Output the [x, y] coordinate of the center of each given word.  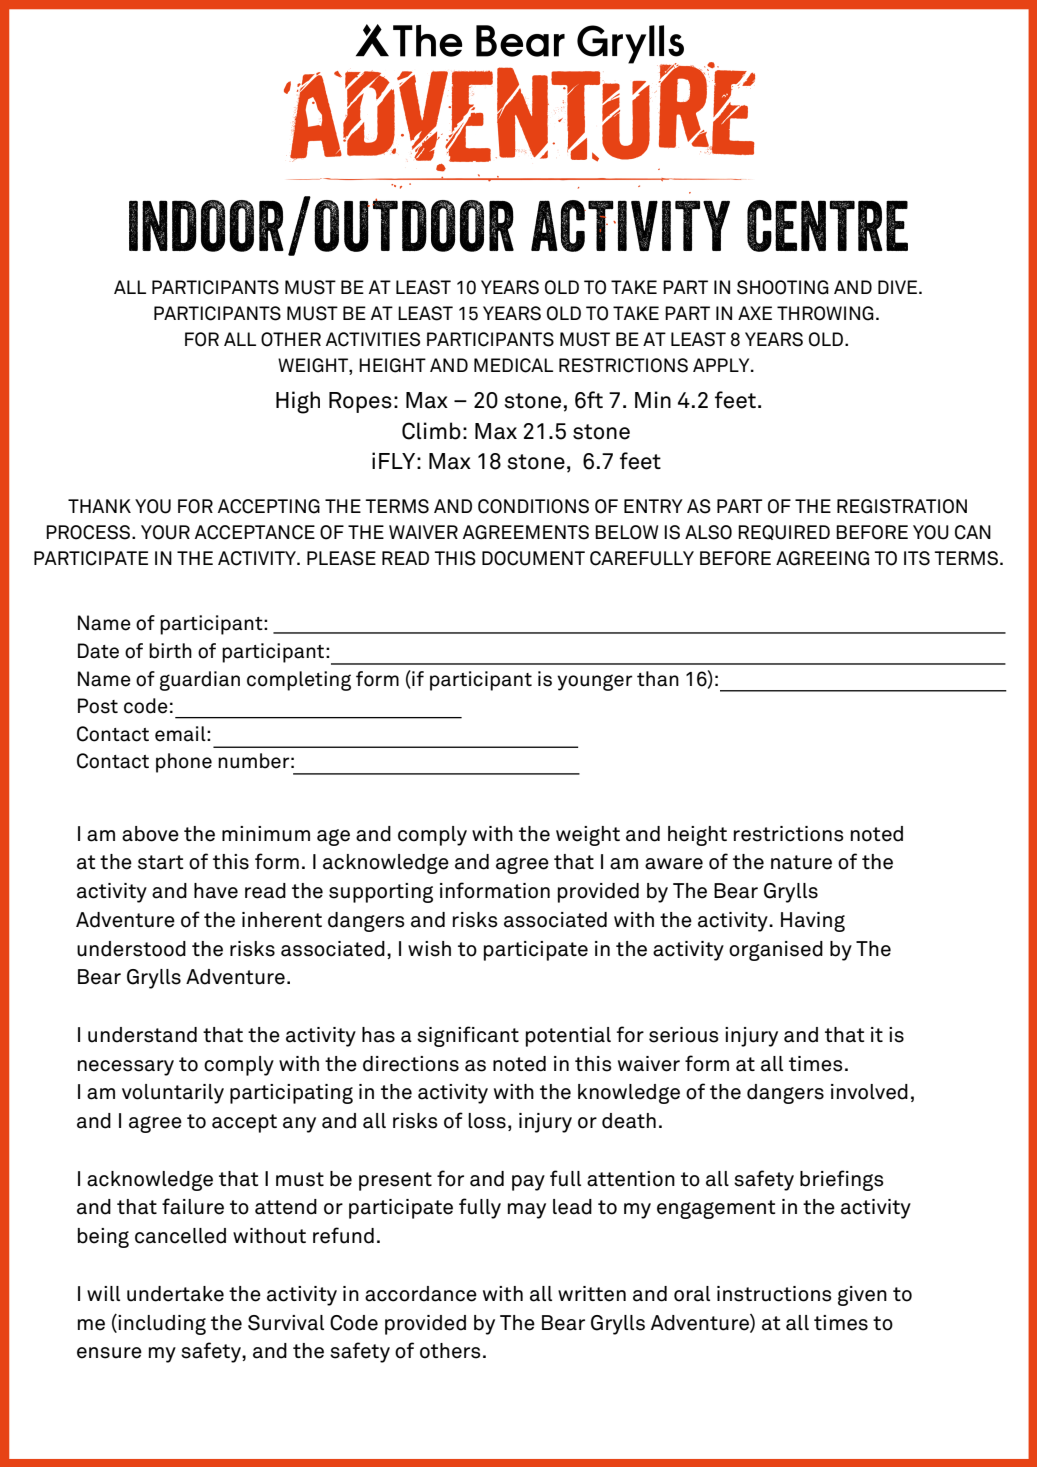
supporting [381, 893]
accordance [421, 1294]
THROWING [825, 313]
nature [801, 862]
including [161, 1324]
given [862, 1296]
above [150, 834]
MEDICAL [513, 365]
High [298, 402]
